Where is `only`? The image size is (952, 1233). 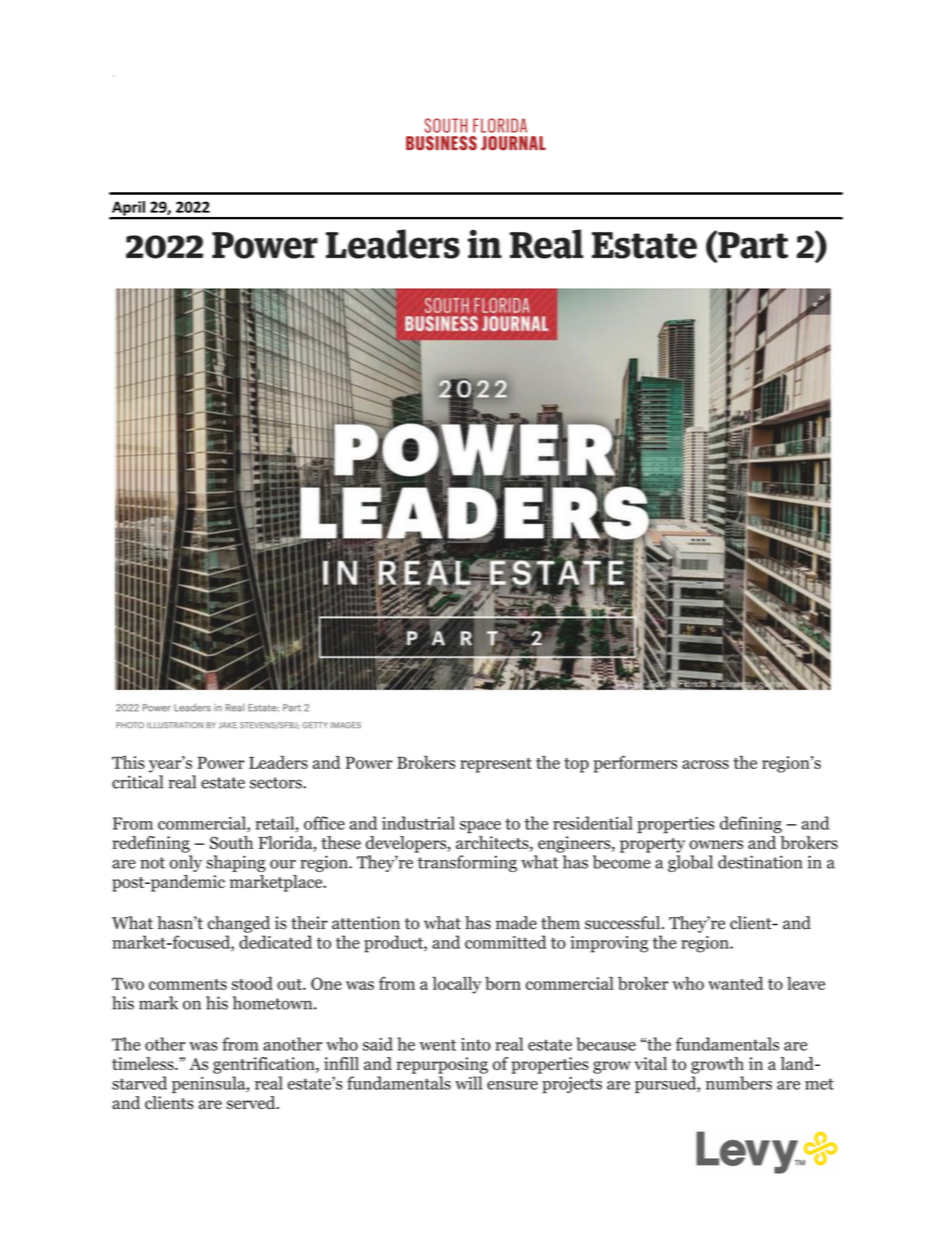
only is located at coordinates (186, 863).
